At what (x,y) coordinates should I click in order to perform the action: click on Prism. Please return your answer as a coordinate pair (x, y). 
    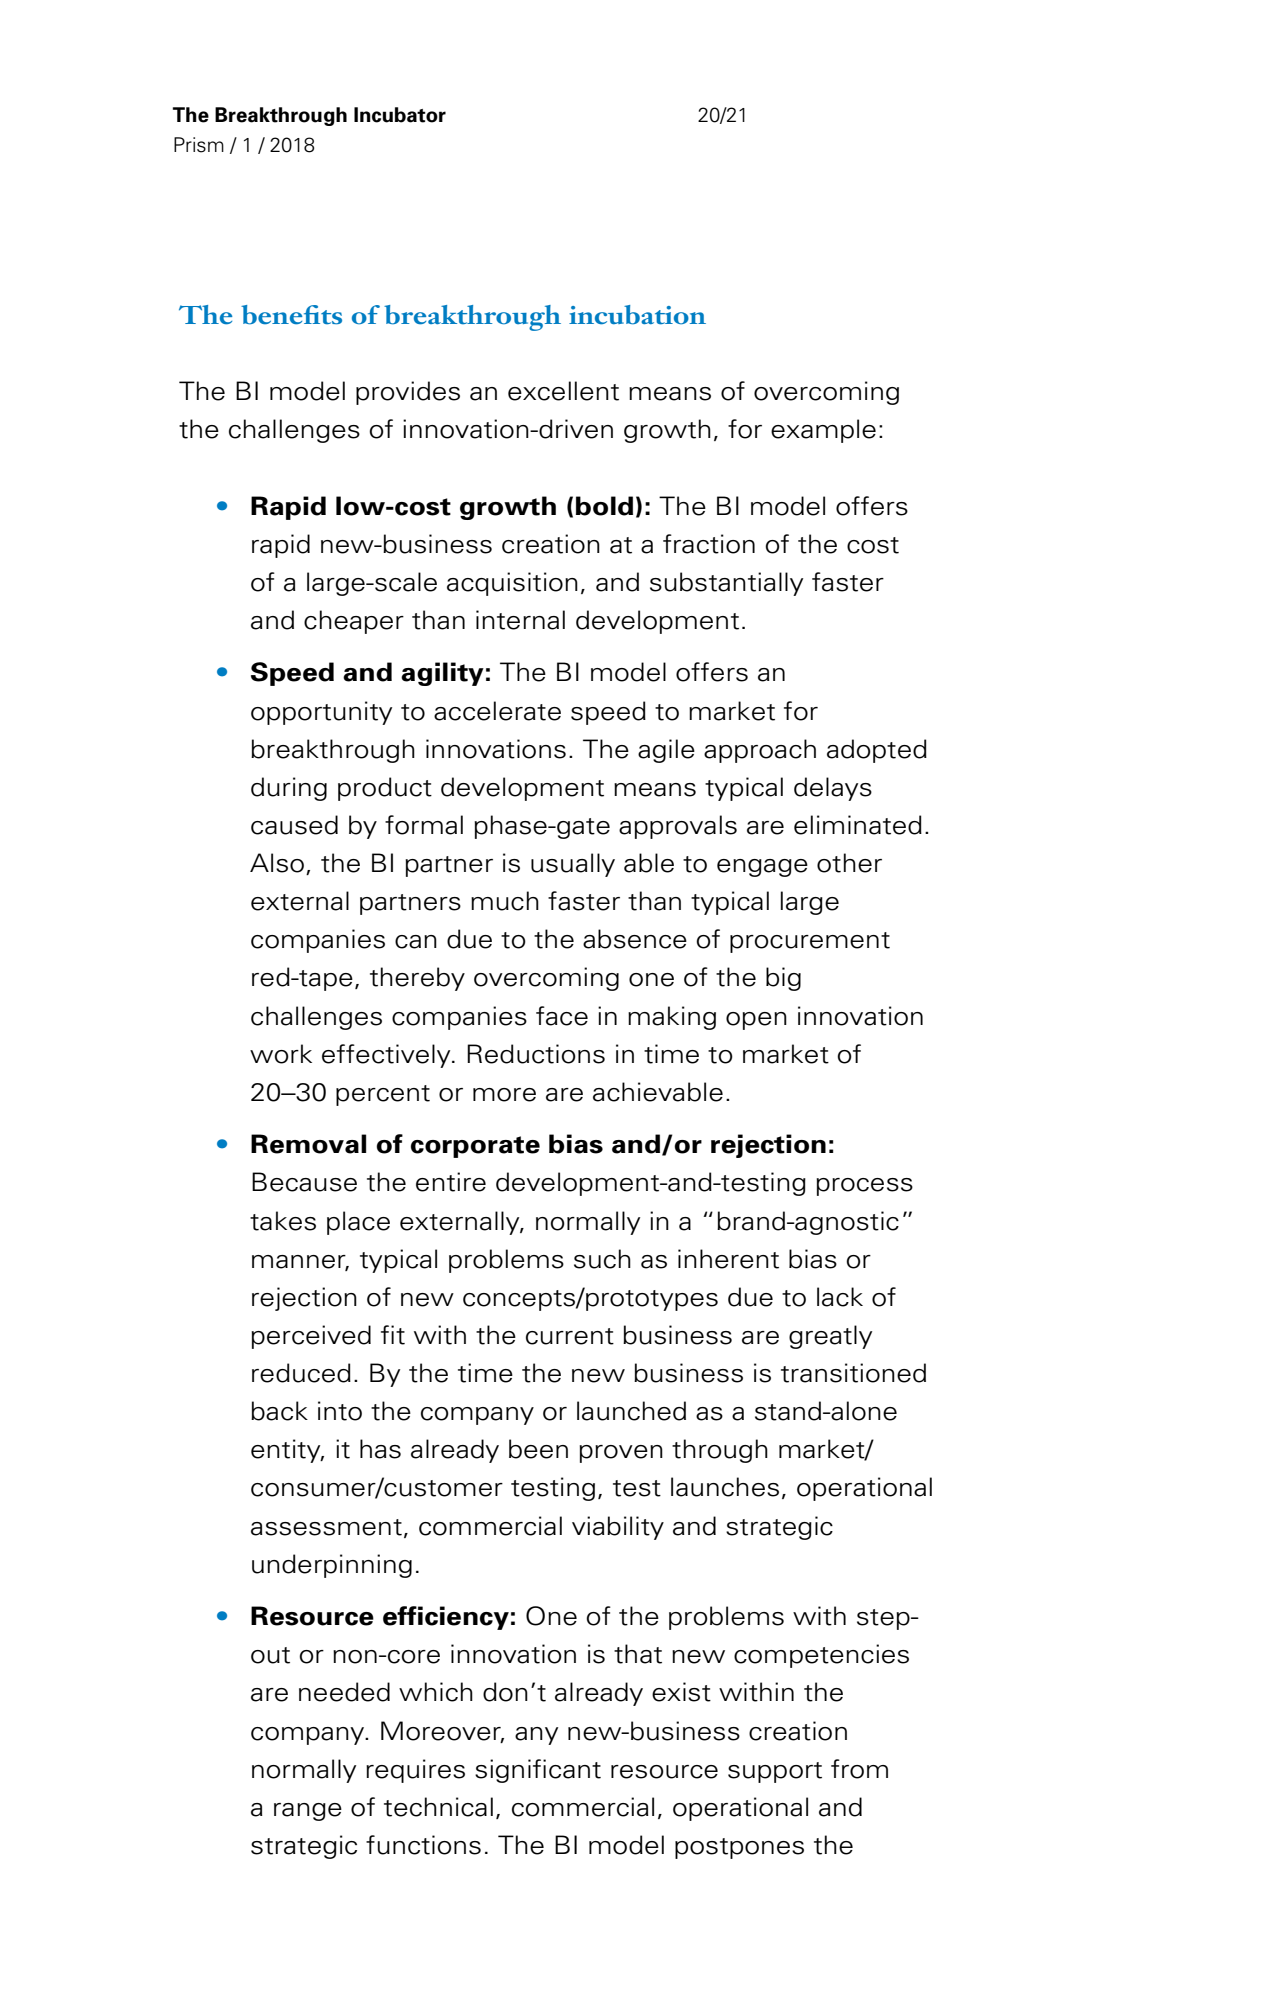
    Looking at the image, I should click on (199, 145).
